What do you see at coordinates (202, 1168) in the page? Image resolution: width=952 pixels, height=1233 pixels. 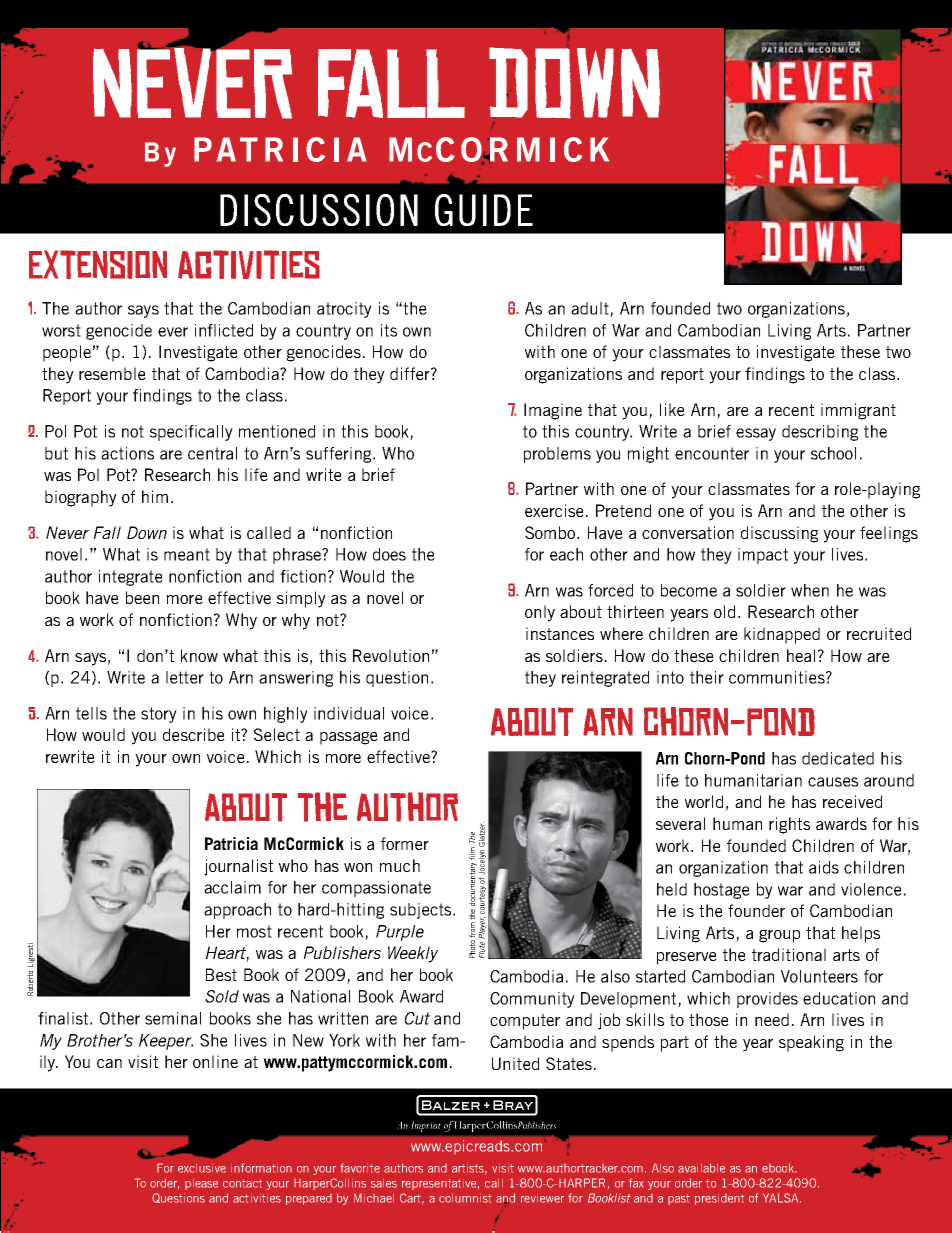 I see `exclusive` at bounding box center [202, 1168].
